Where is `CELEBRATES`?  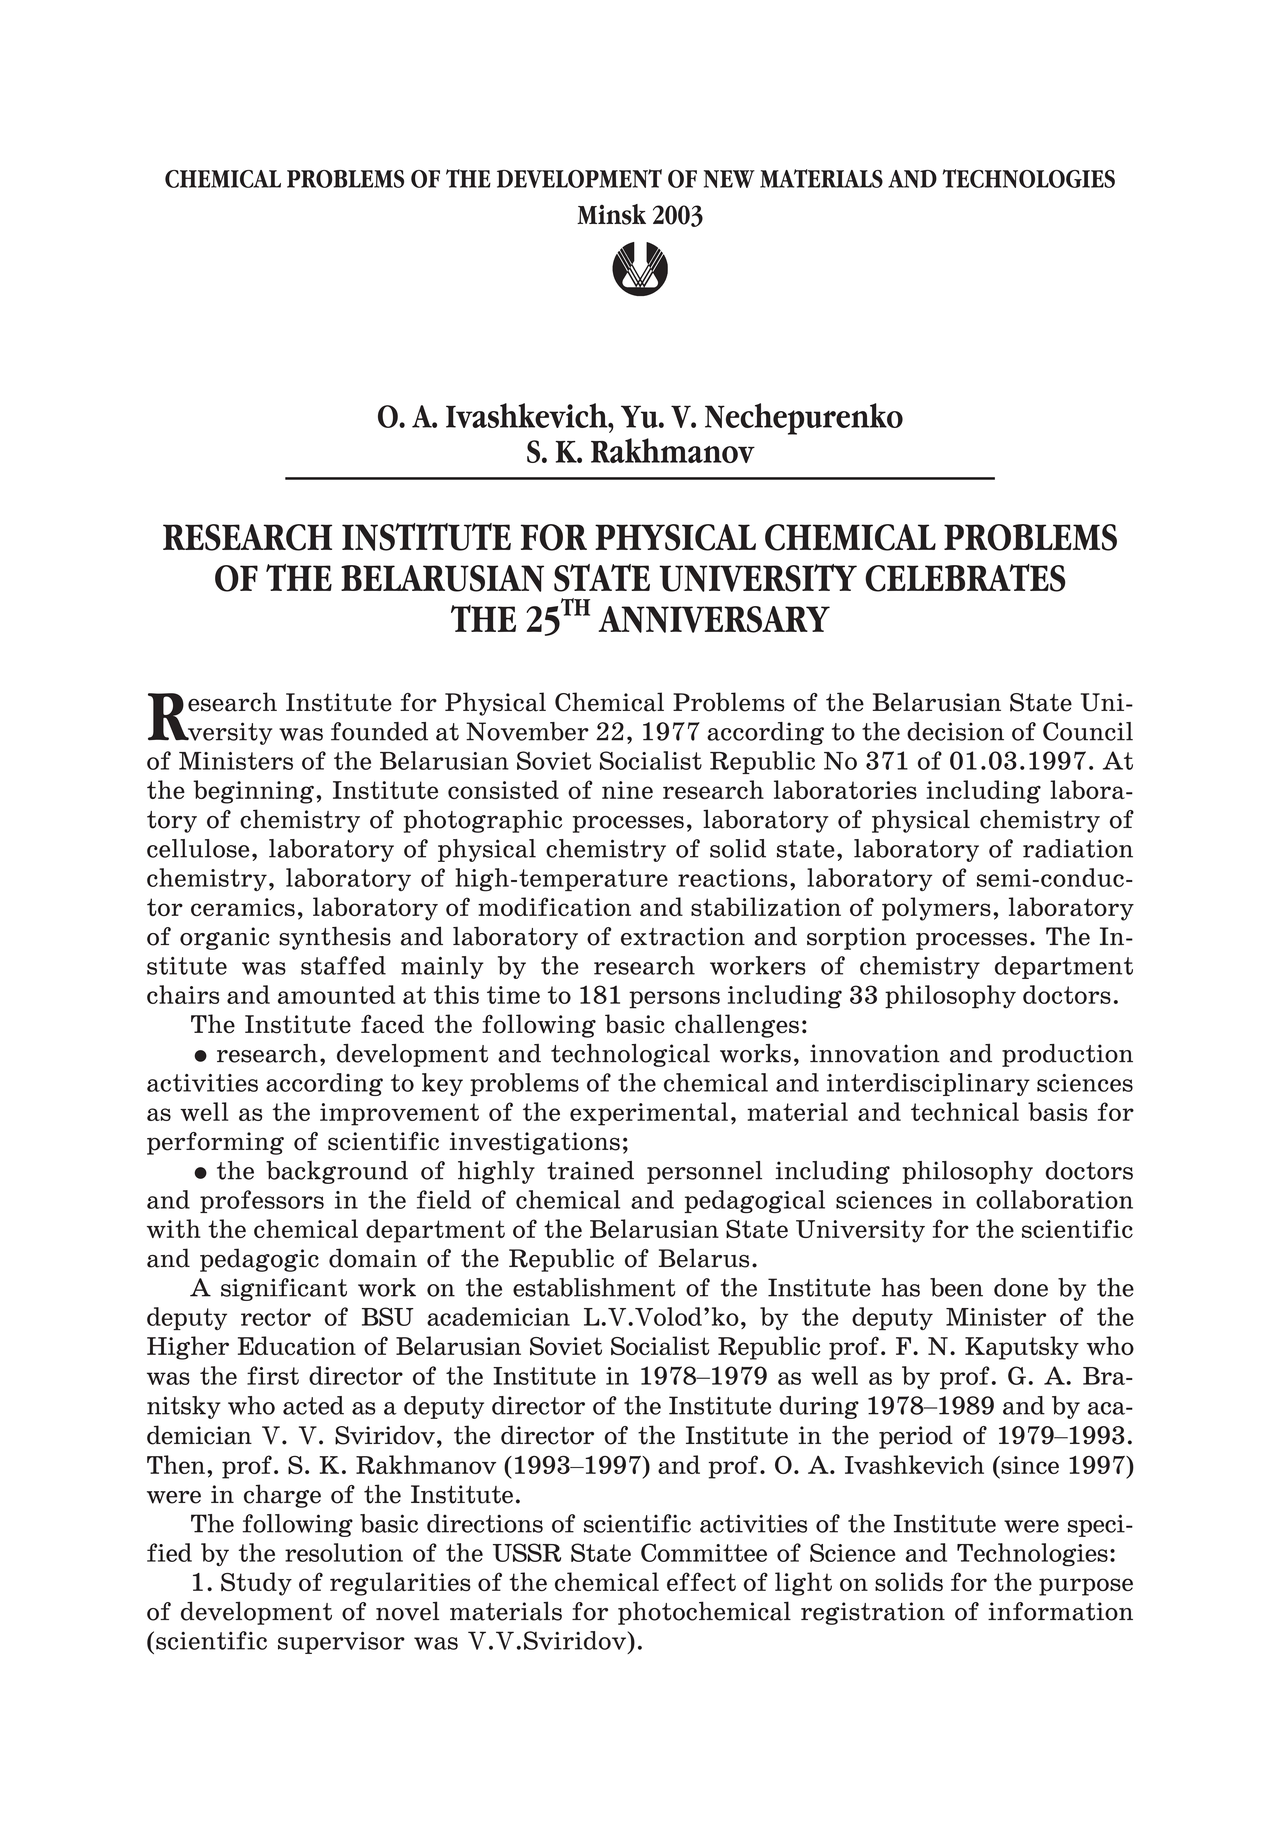 CELEBRATES is located at coordinates (965, 578).
